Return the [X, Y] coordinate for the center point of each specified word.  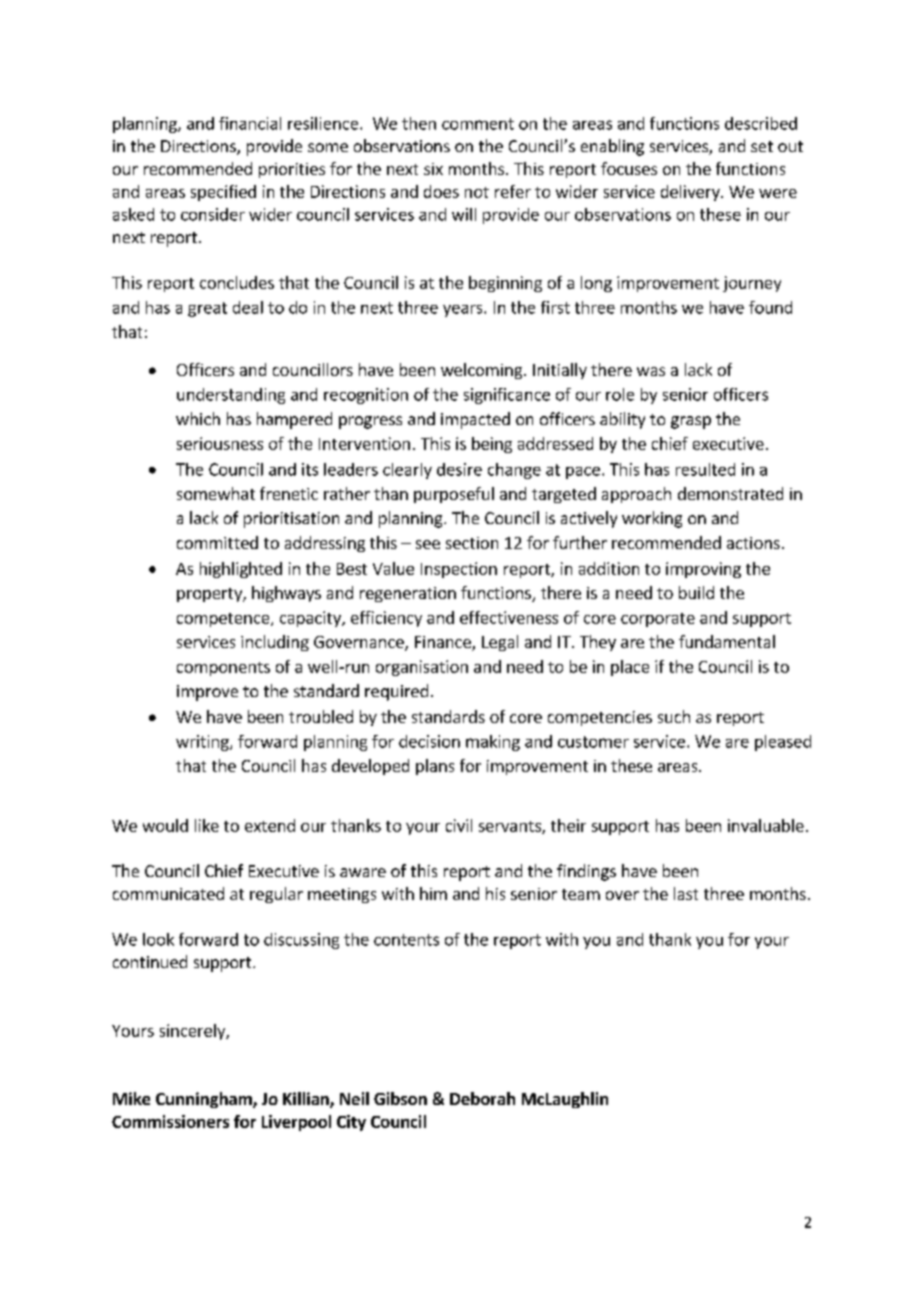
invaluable [766, 825]
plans [435, 767]
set [762, 146]
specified [223, 193]
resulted [705, 469]
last [686, 893]
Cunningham [205, 1100]
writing [203, 743]
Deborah [482, 1098]
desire [459, 469]
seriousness [220, 443]
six [433, 169]
